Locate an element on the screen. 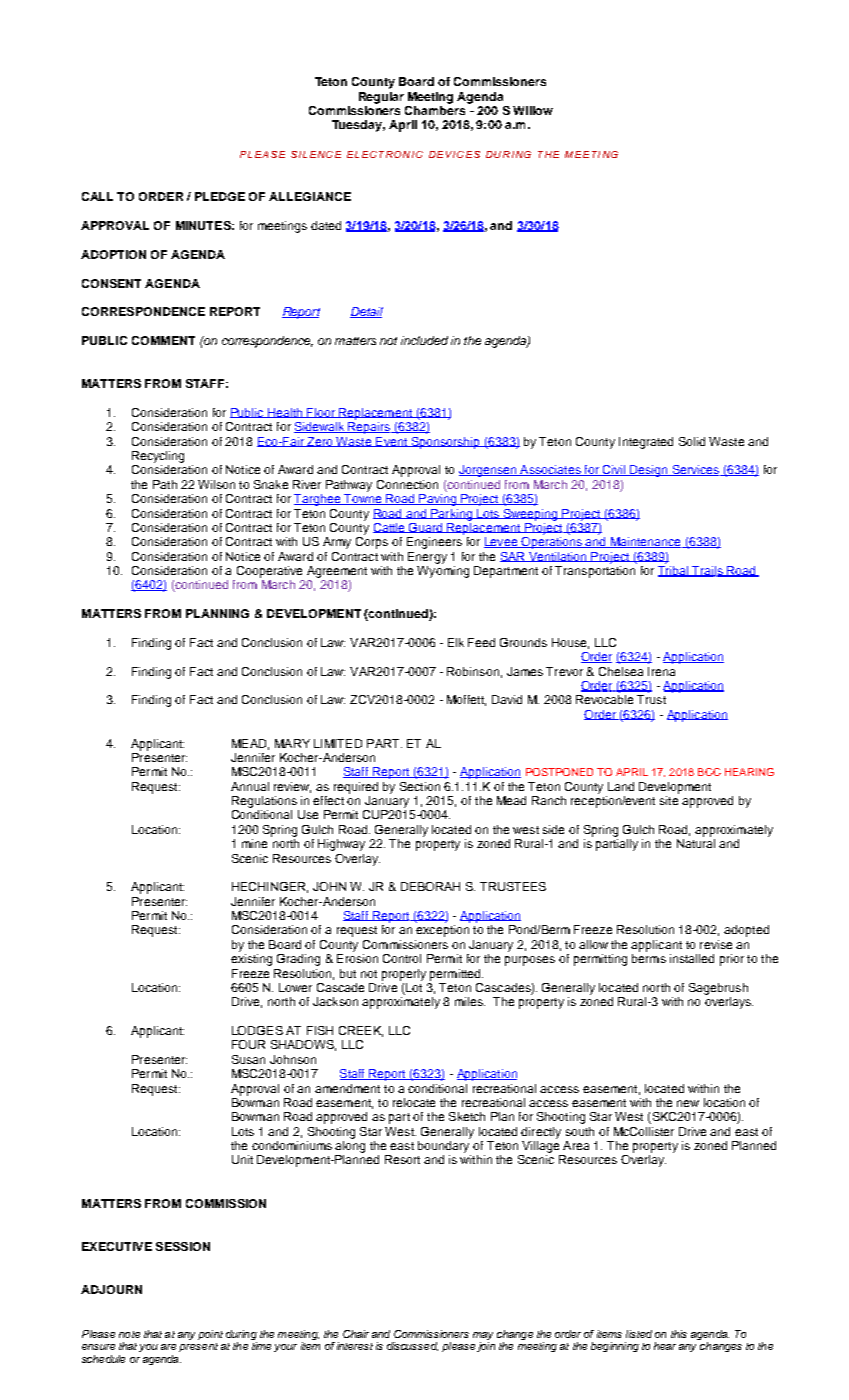 This screenshot has height=1400, width=849. installed is located at coordinates (692, 958).
